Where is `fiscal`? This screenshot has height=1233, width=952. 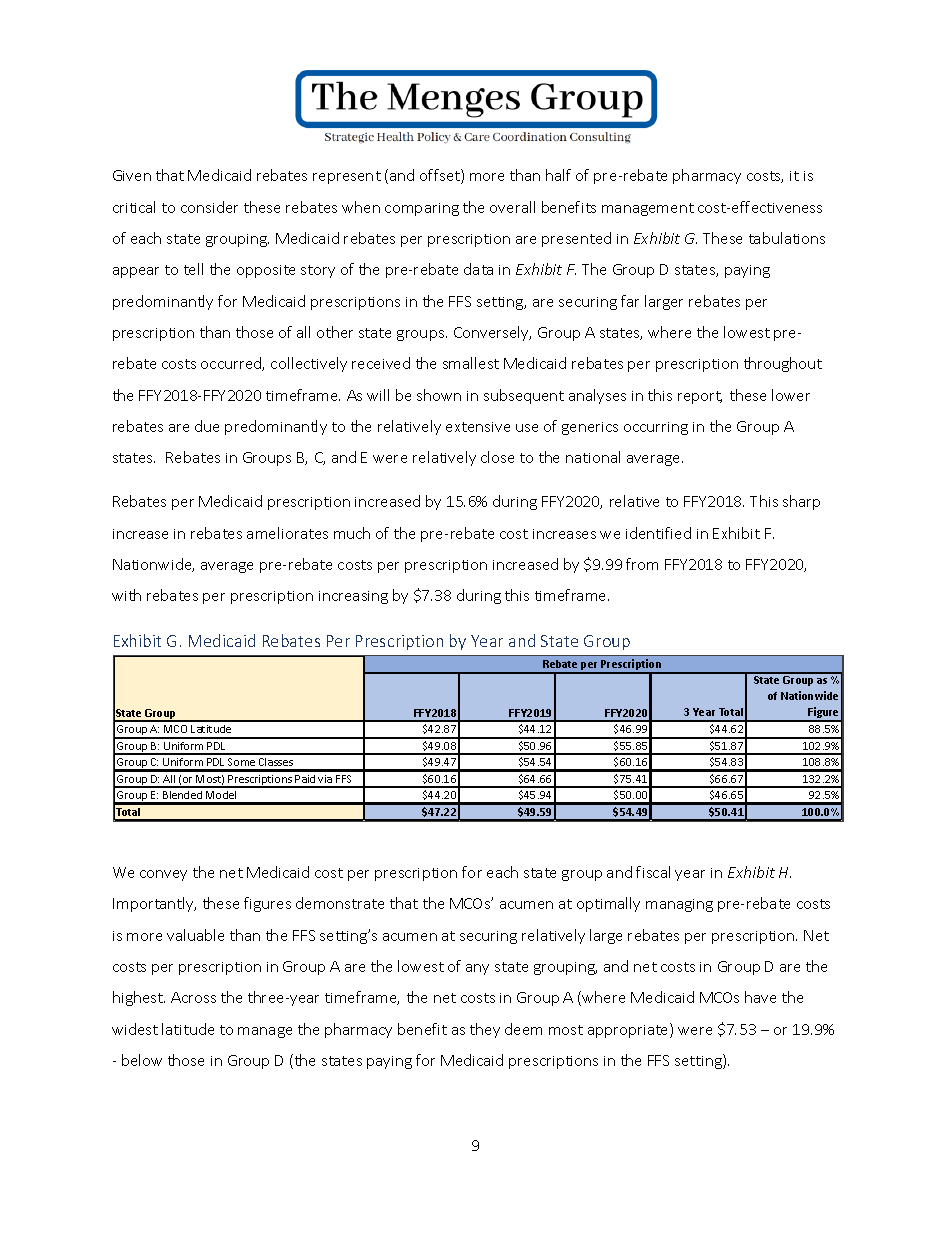
fiscal is located at coordinates (653, 872).
